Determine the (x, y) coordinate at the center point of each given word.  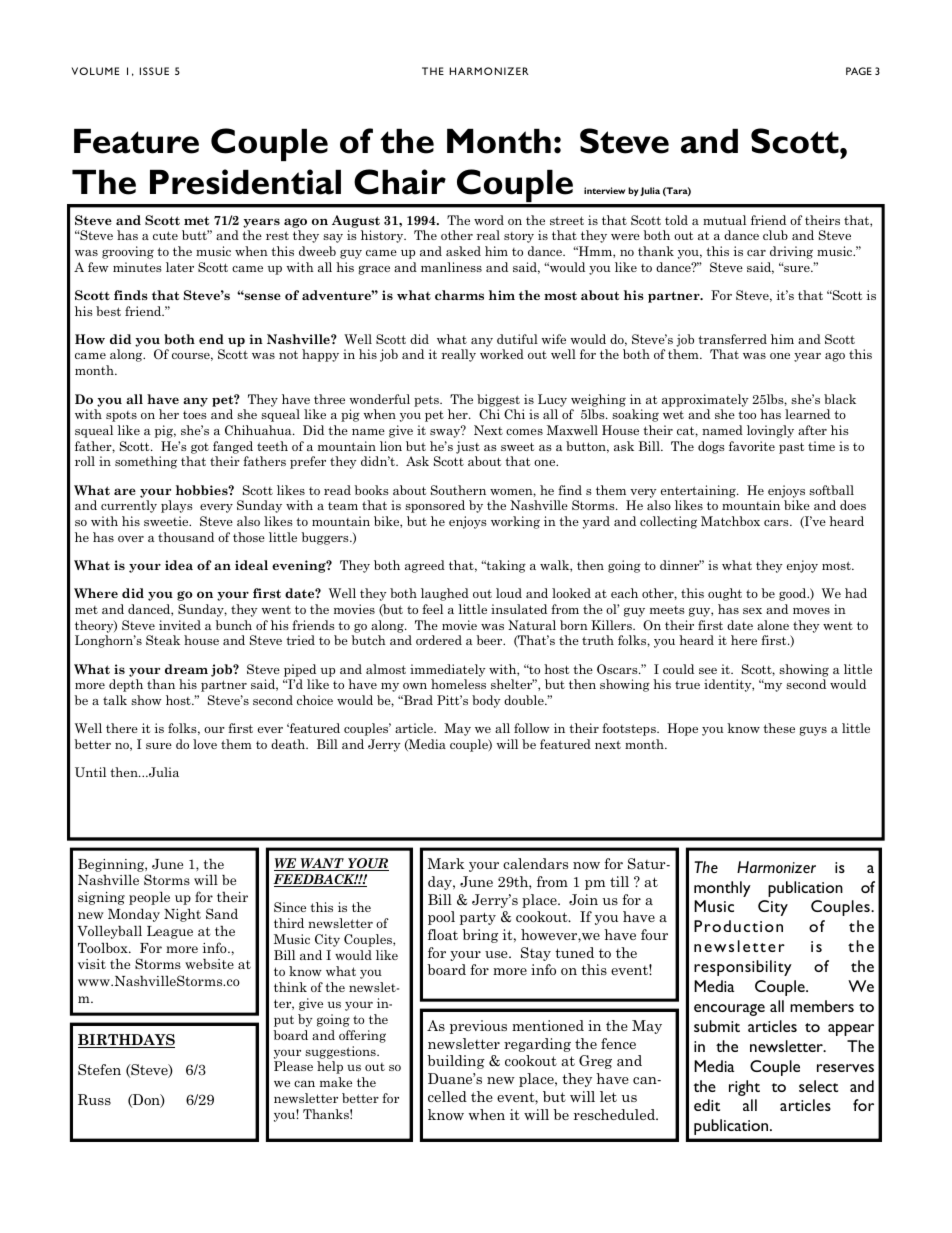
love (205, 744)
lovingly (770, 431)
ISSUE (154, 71)
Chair (400, 182)
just (468, 447)
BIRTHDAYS (126, 1041)
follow (532, 728)
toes (195, 415)
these (779, 728)
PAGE (859, 71)
